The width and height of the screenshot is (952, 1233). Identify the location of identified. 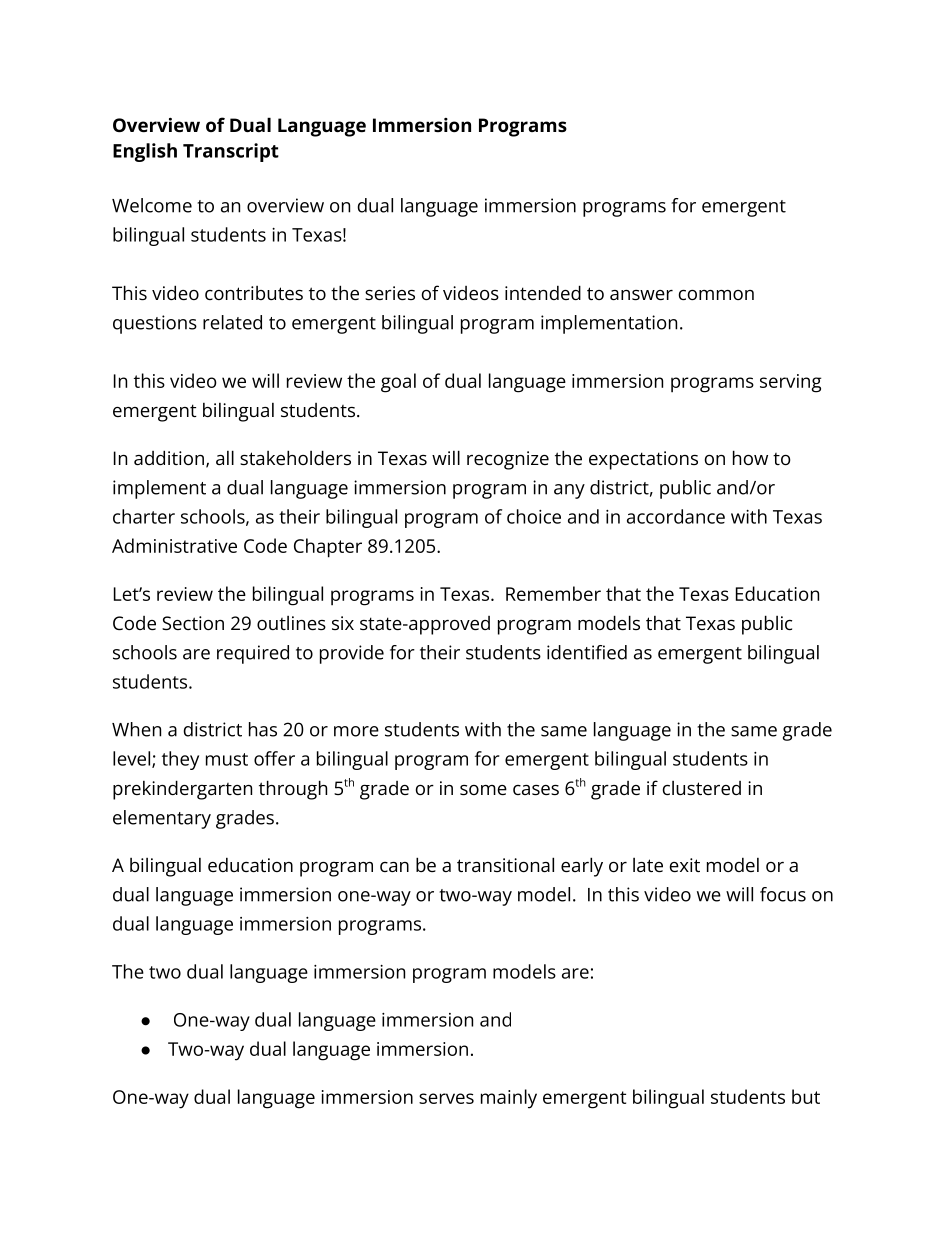
(587, 652).
